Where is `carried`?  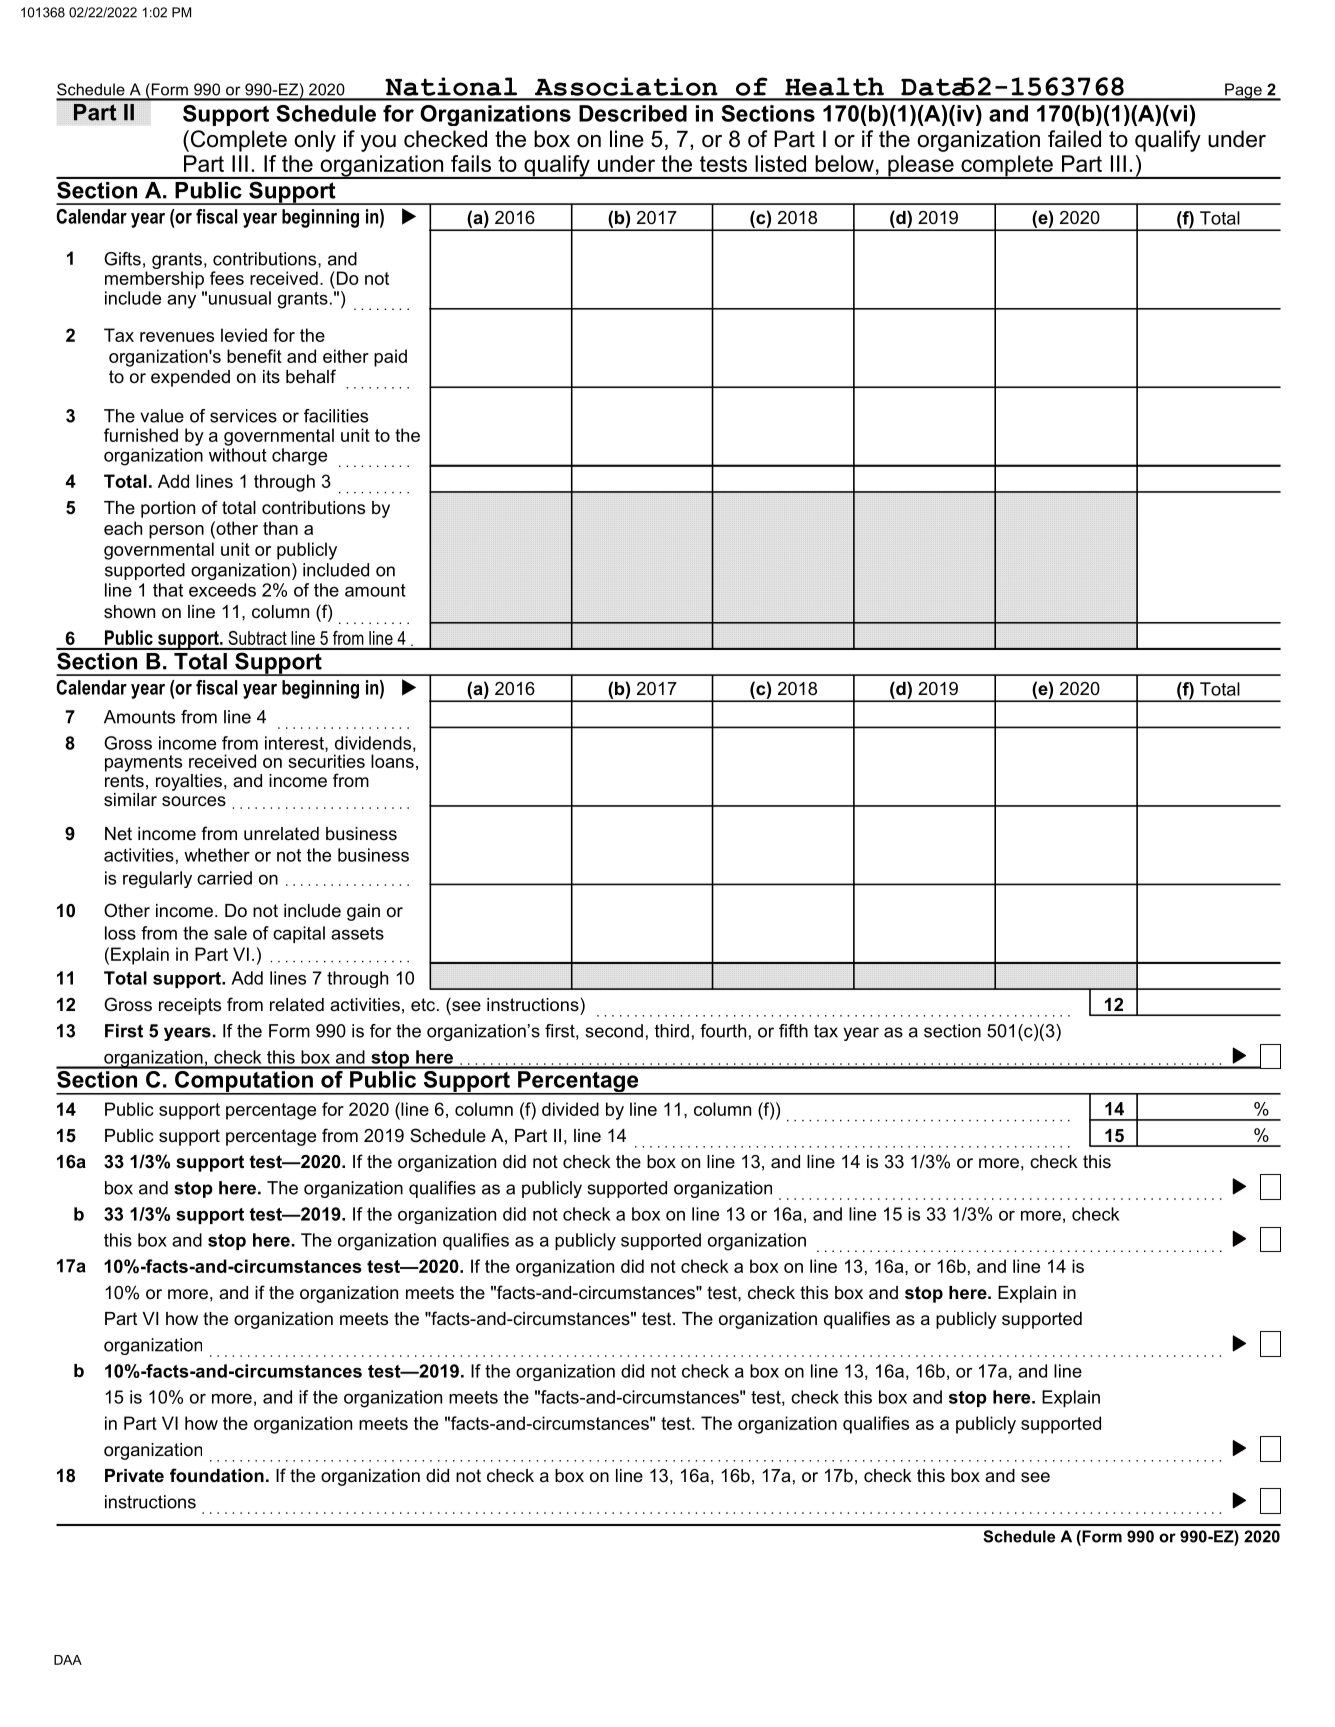
carried is located at coordinates (224, 878).
